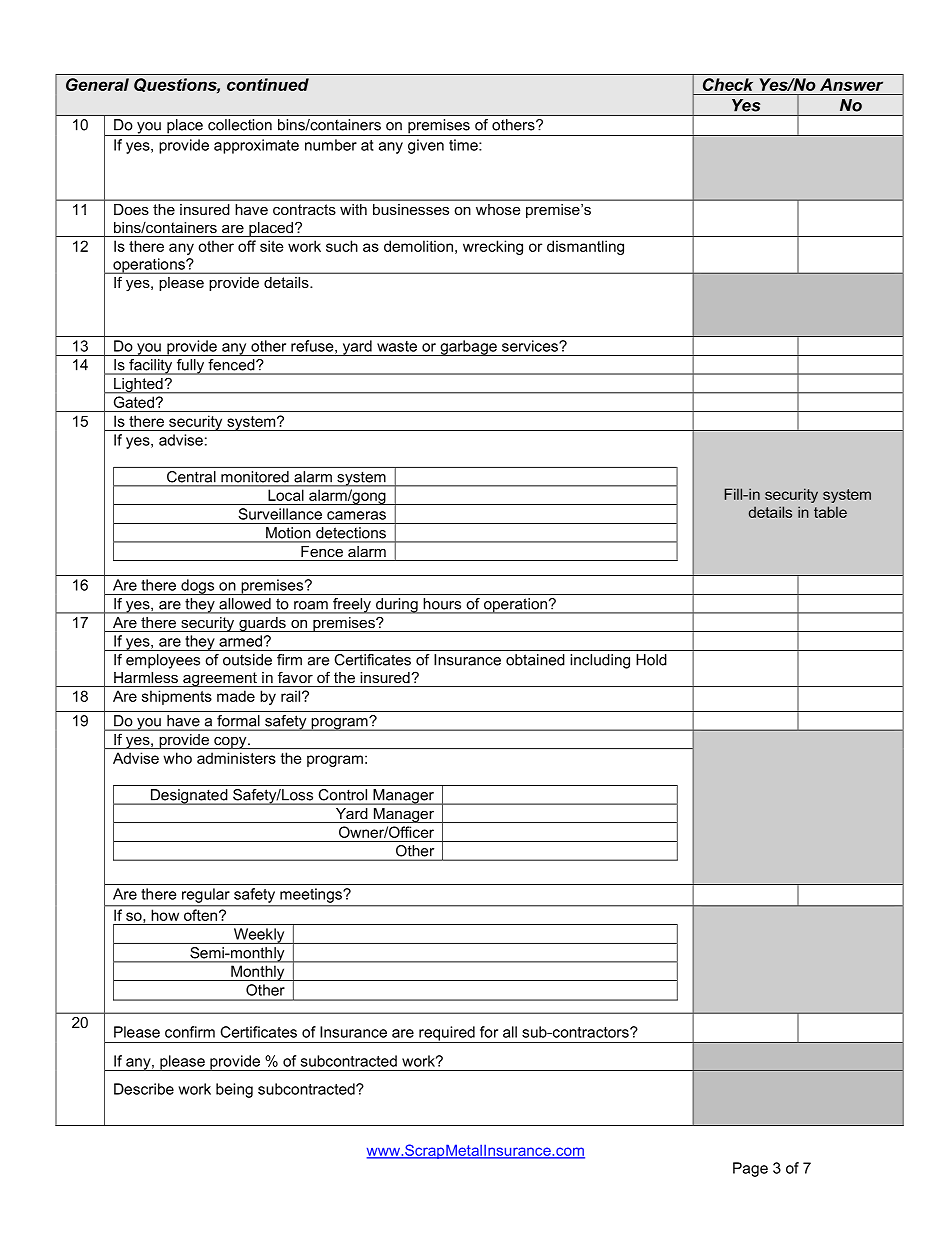 Image resolution: width=952 pixels, height=1233 pixels. Describe the element at coordinates (190, 367) in the image. I see `fully` at that location.
